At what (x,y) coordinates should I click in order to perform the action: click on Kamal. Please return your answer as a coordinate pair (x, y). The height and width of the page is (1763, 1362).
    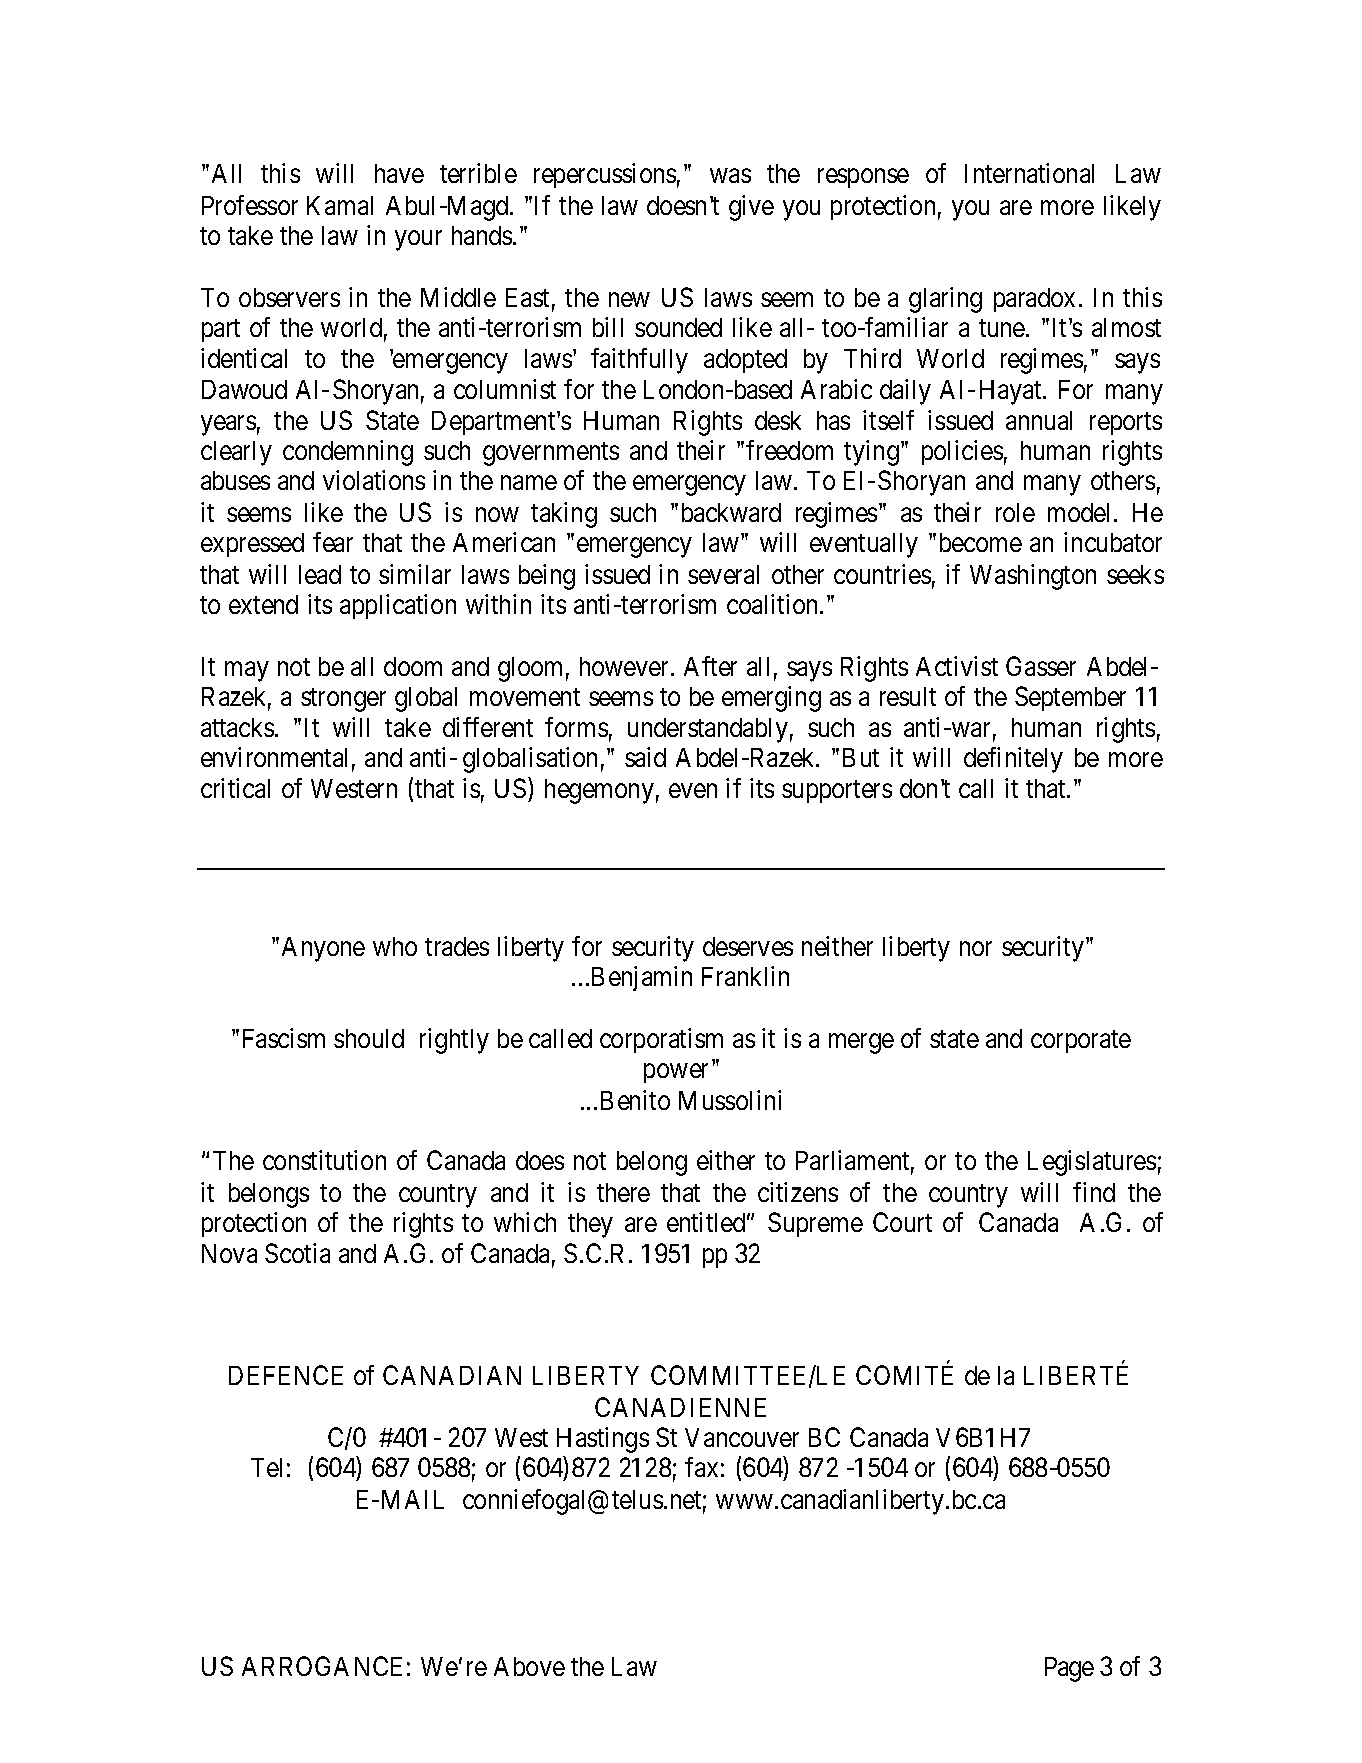
    Looking at the image, I should click on (340, 205).
